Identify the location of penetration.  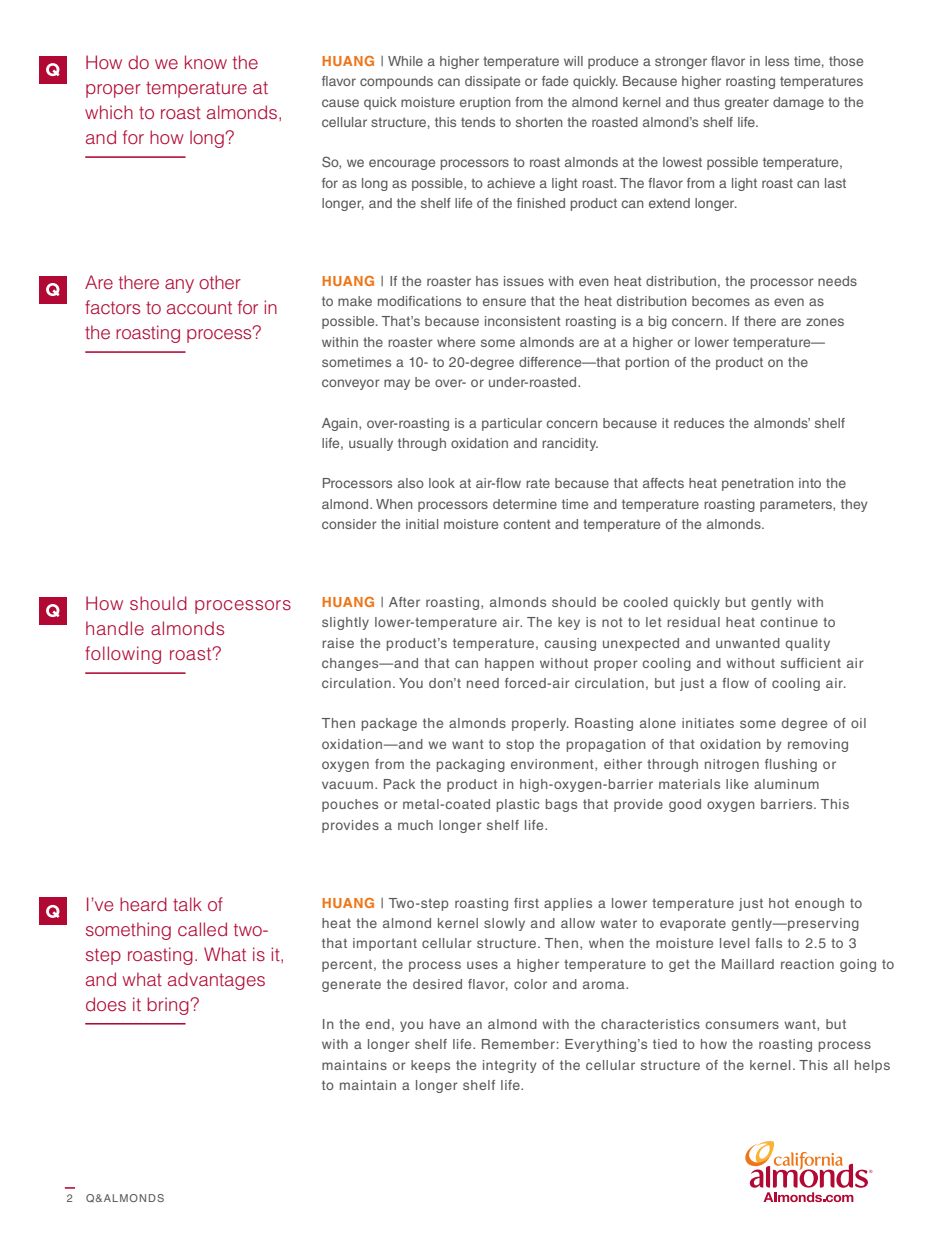
(758, 484).
